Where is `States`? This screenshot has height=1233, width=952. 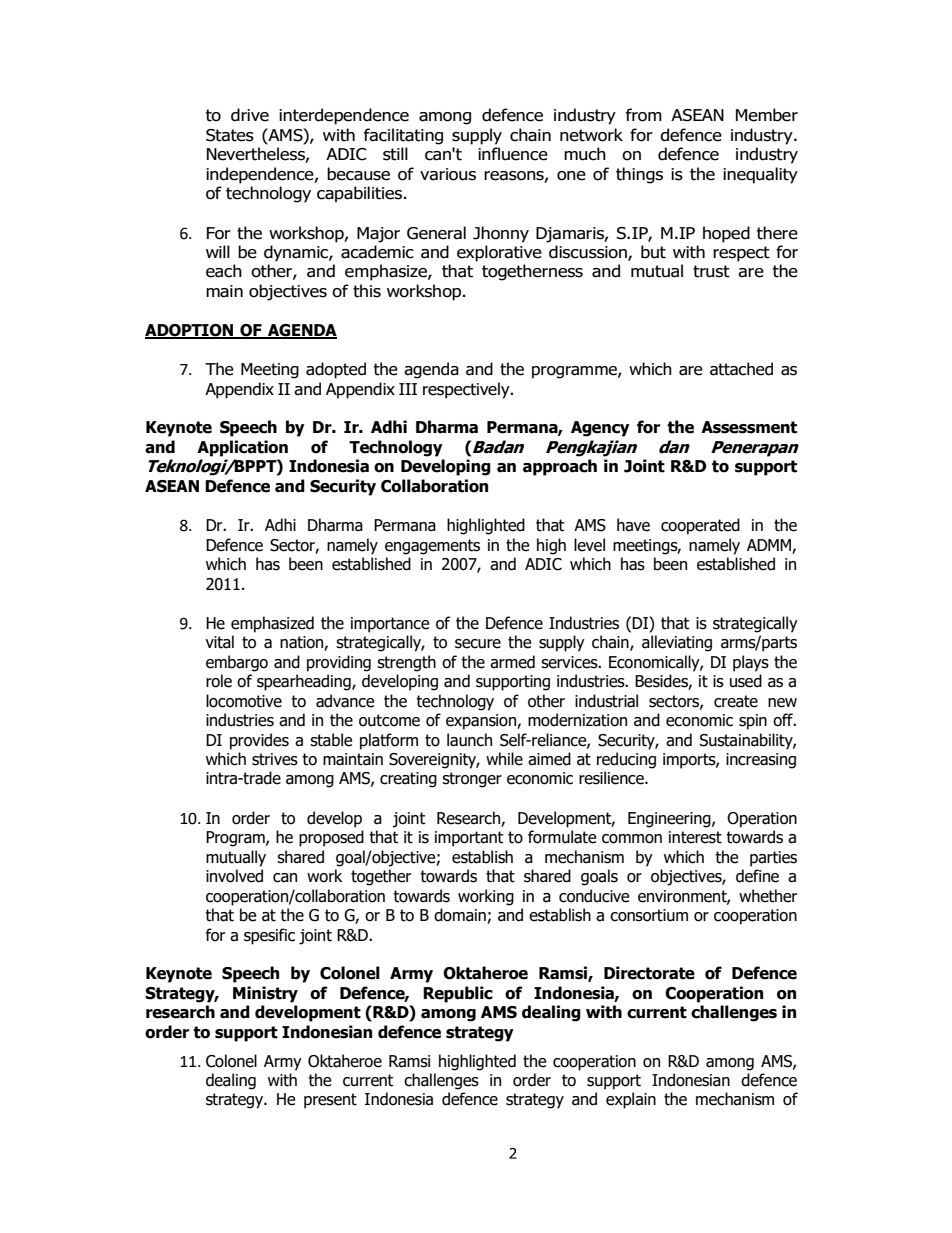
States is located at coordinates (230, 135).
